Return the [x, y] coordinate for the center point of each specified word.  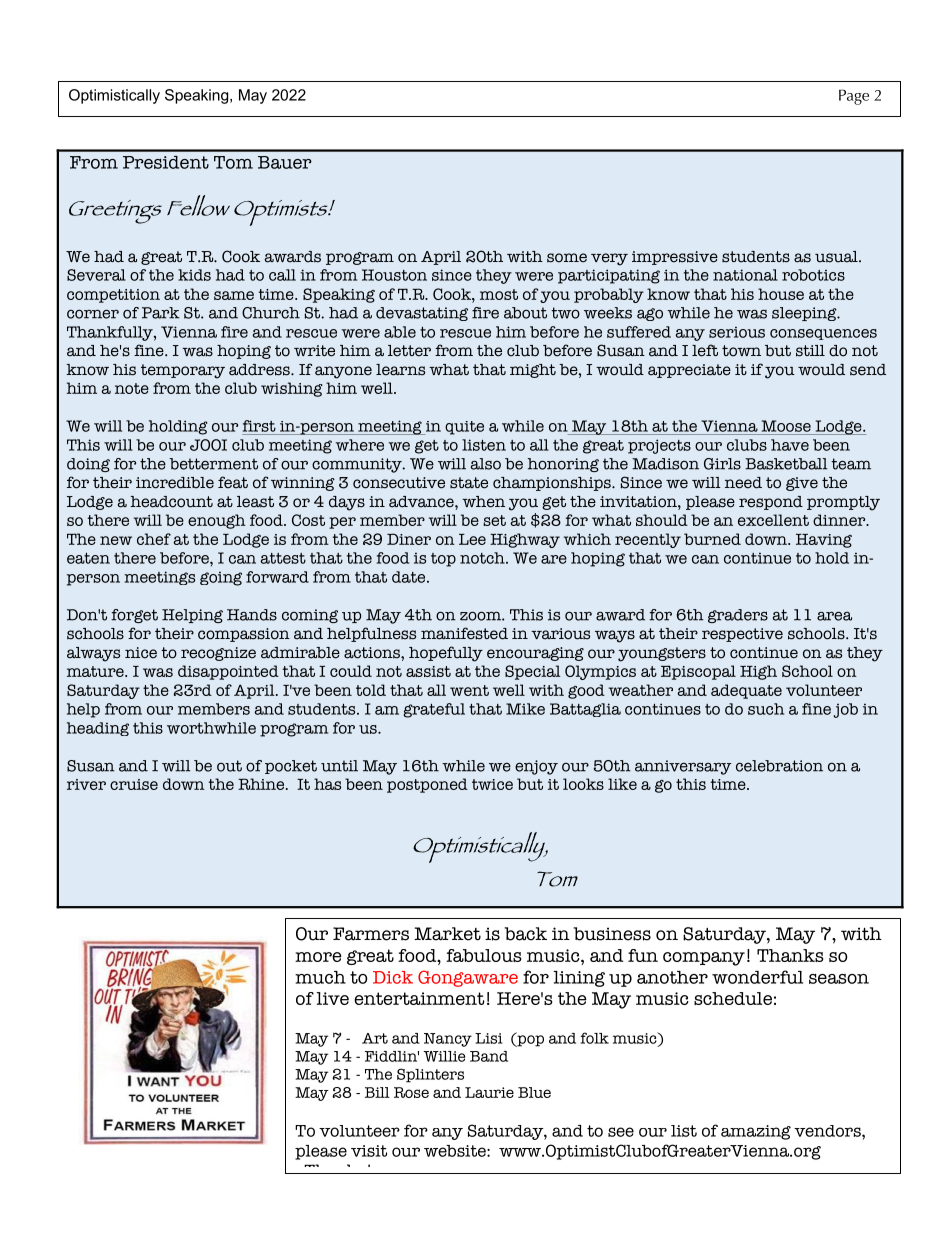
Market [447, 934]
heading [98, 729]
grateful [434, 710]
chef [154, 539]
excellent [773, 520]
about [525, 313]
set [494, 520]
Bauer [285, 162]
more [318, 957]
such [766, 709]
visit [369, 1151]
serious [737, 332]
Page [854, 97]
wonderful [757, 977]
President [166, 162]
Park [161, 313]
